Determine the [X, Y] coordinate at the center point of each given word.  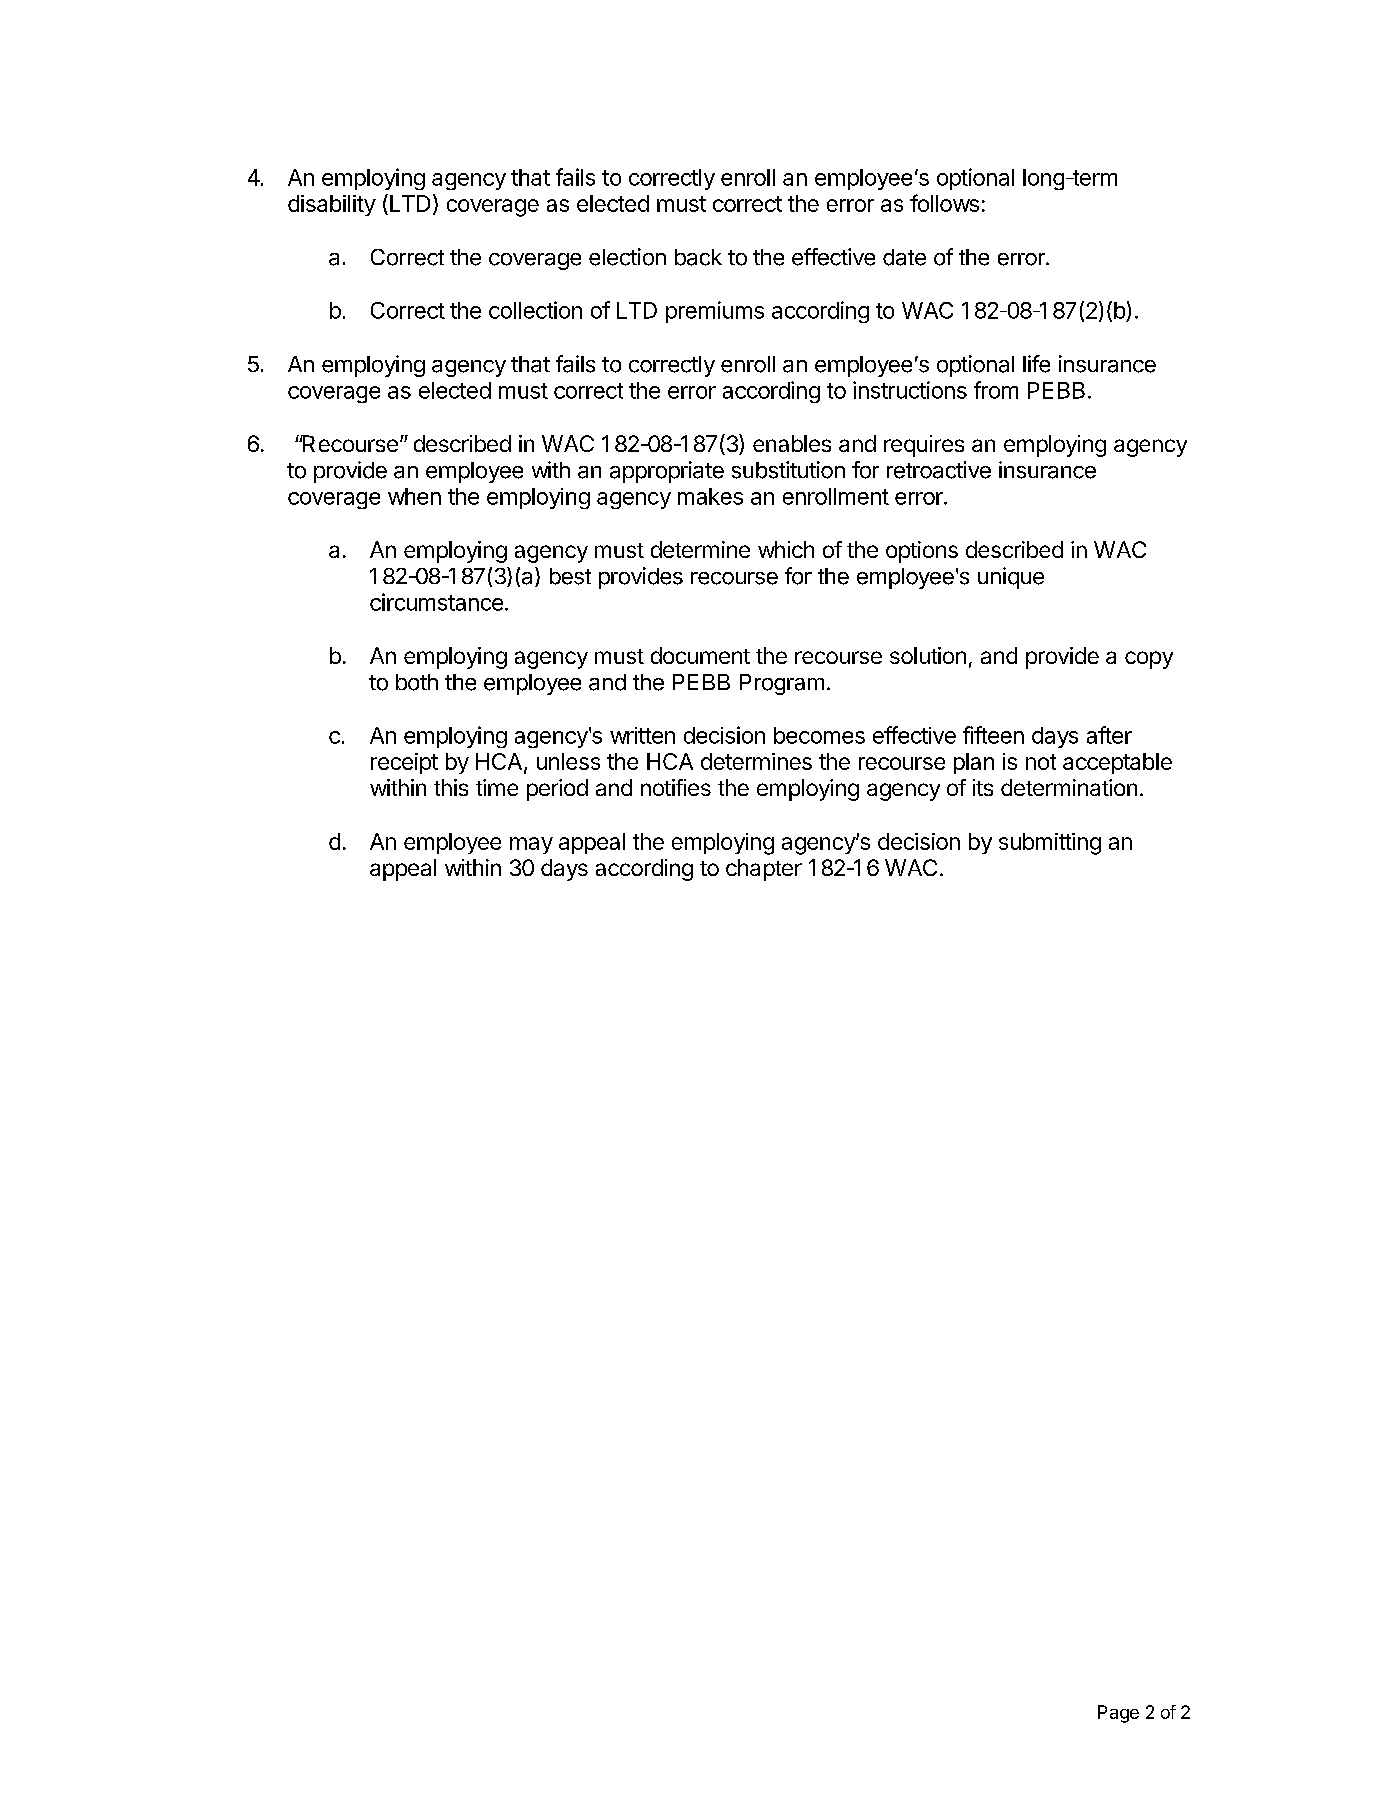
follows [944, 203]
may [531, 845]
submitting [1050, 844]
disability [332, 205]
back [698, 257]
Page [1118, 1714]
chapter [764, 870]
